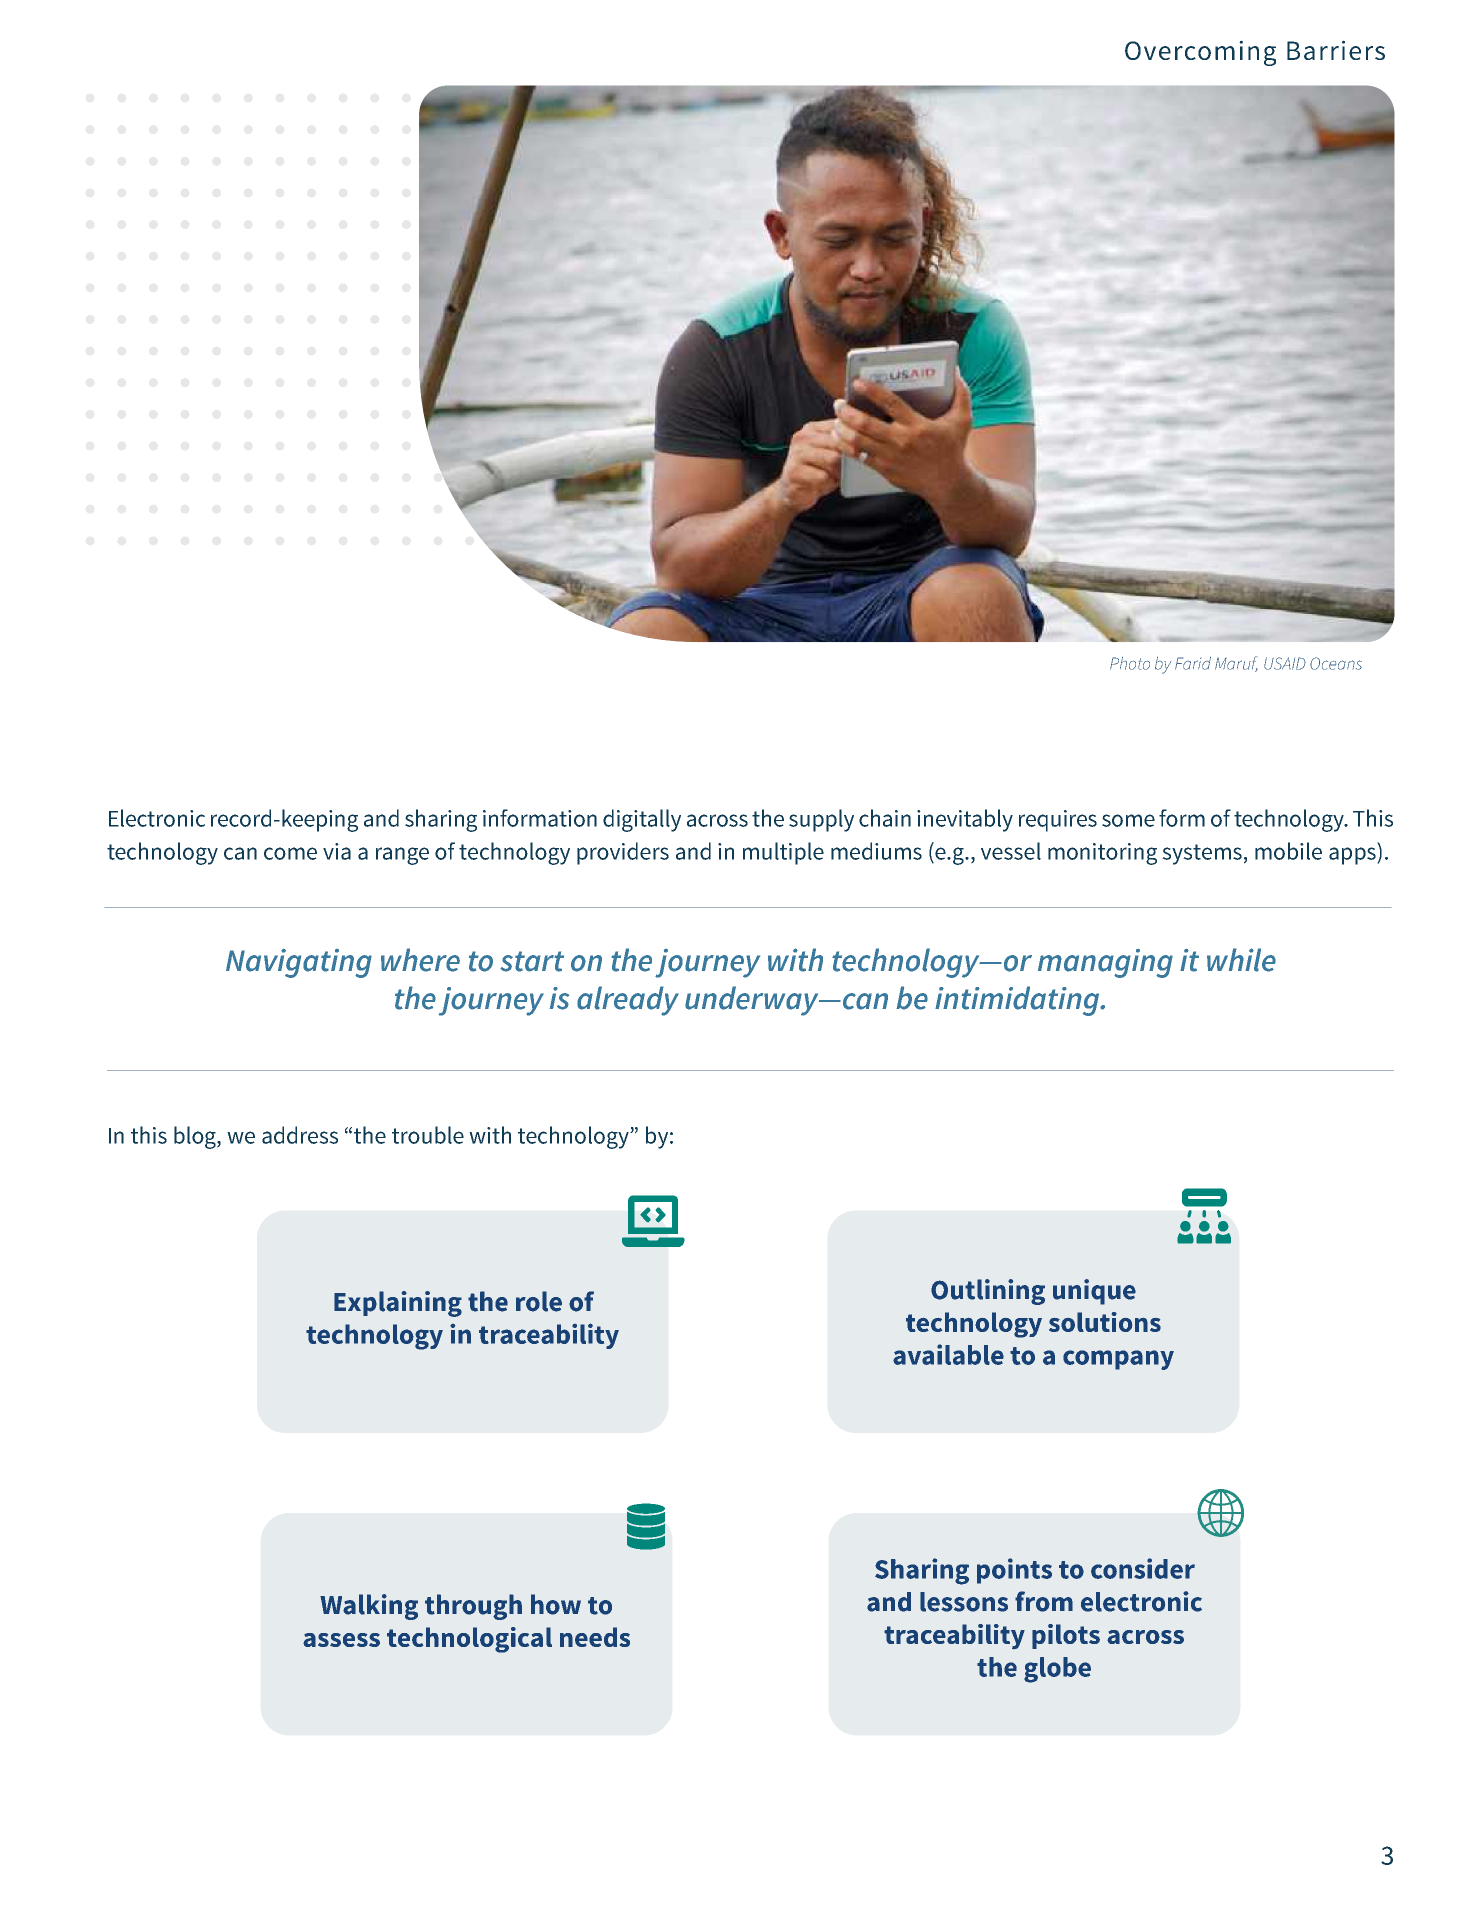 Image resolution: width=1480 pixels, height=1908 pixels. Describe the element at coordinates (1200, 53) in the image. I see `Overcoming` at that location.
